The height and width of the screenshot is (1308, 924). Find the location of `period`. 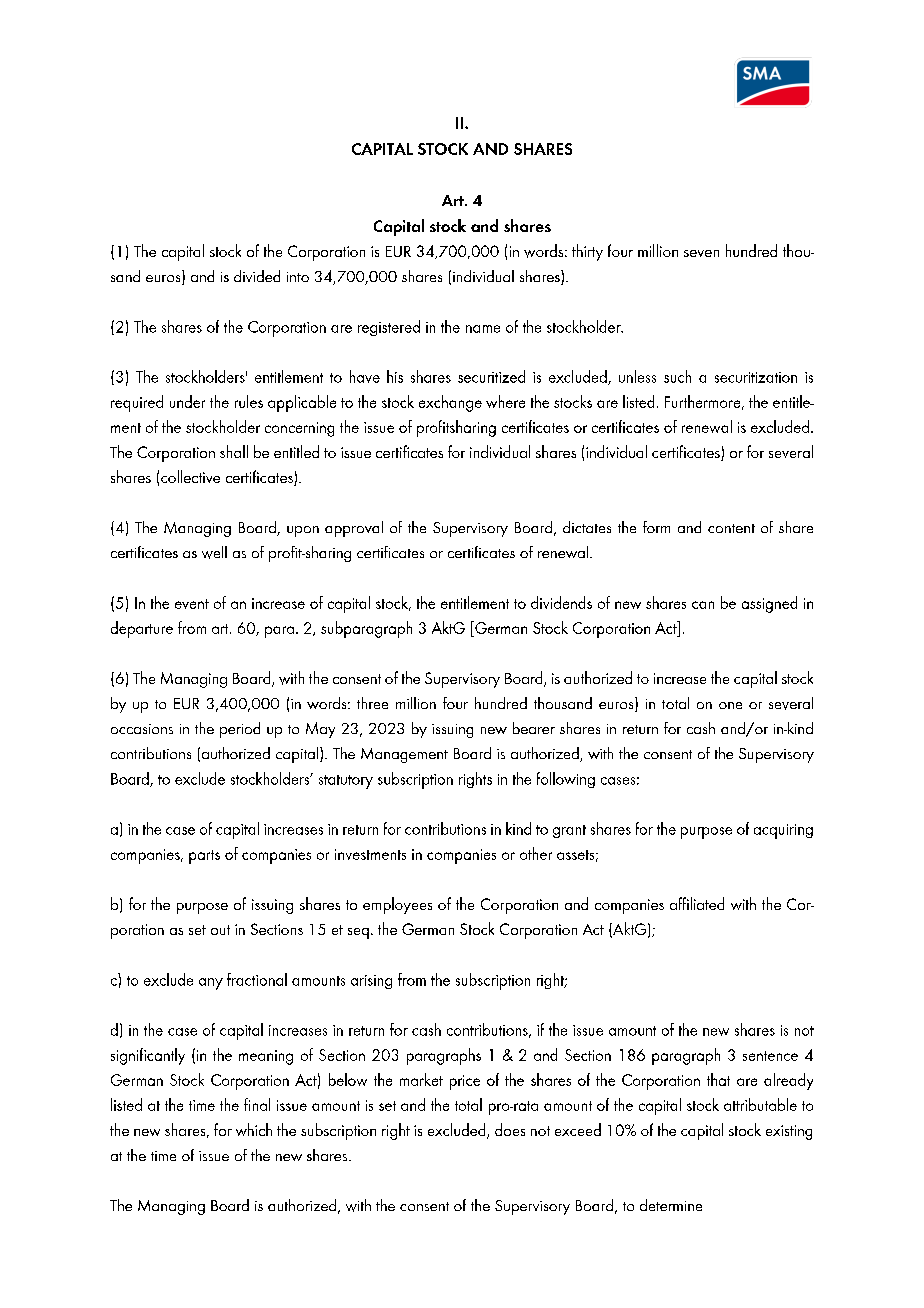

period is located at coordinates (240, 730).
